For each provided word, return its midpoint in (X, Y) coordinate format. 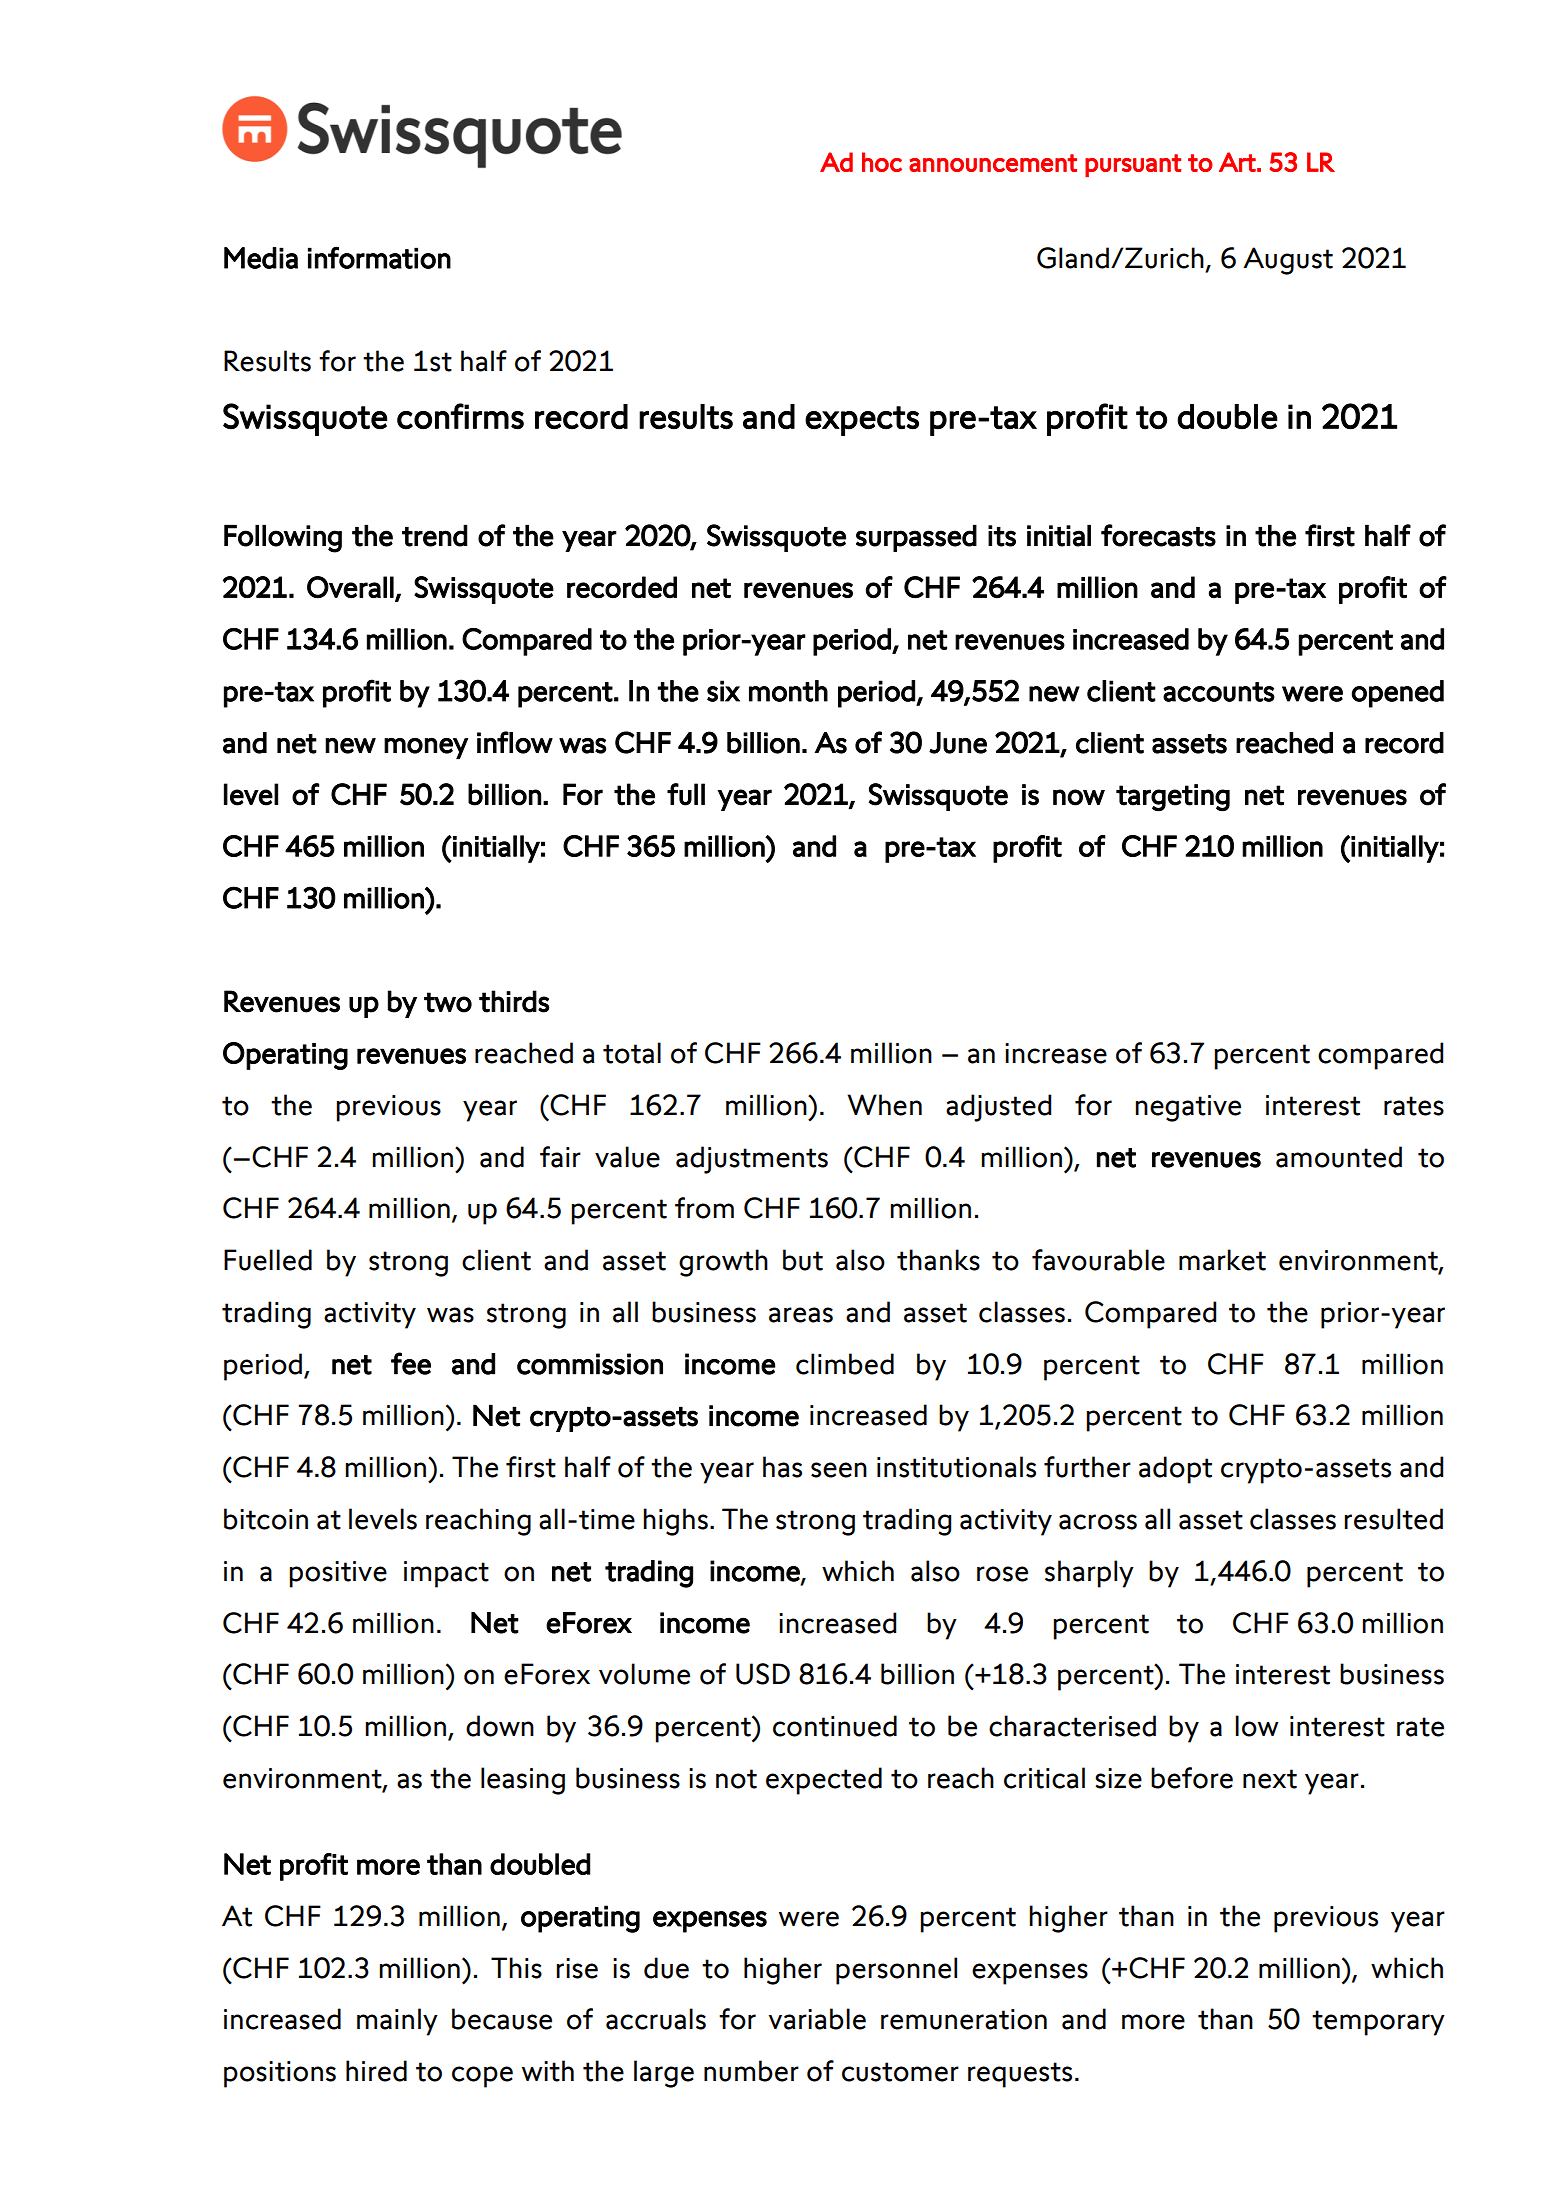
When (884, 1105)
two (448, 1002)
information (379, 257)
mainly (397, 2022)
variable (817, 2019)
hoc (882, 162)
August (1288, 261)
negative (1188, 1108)
